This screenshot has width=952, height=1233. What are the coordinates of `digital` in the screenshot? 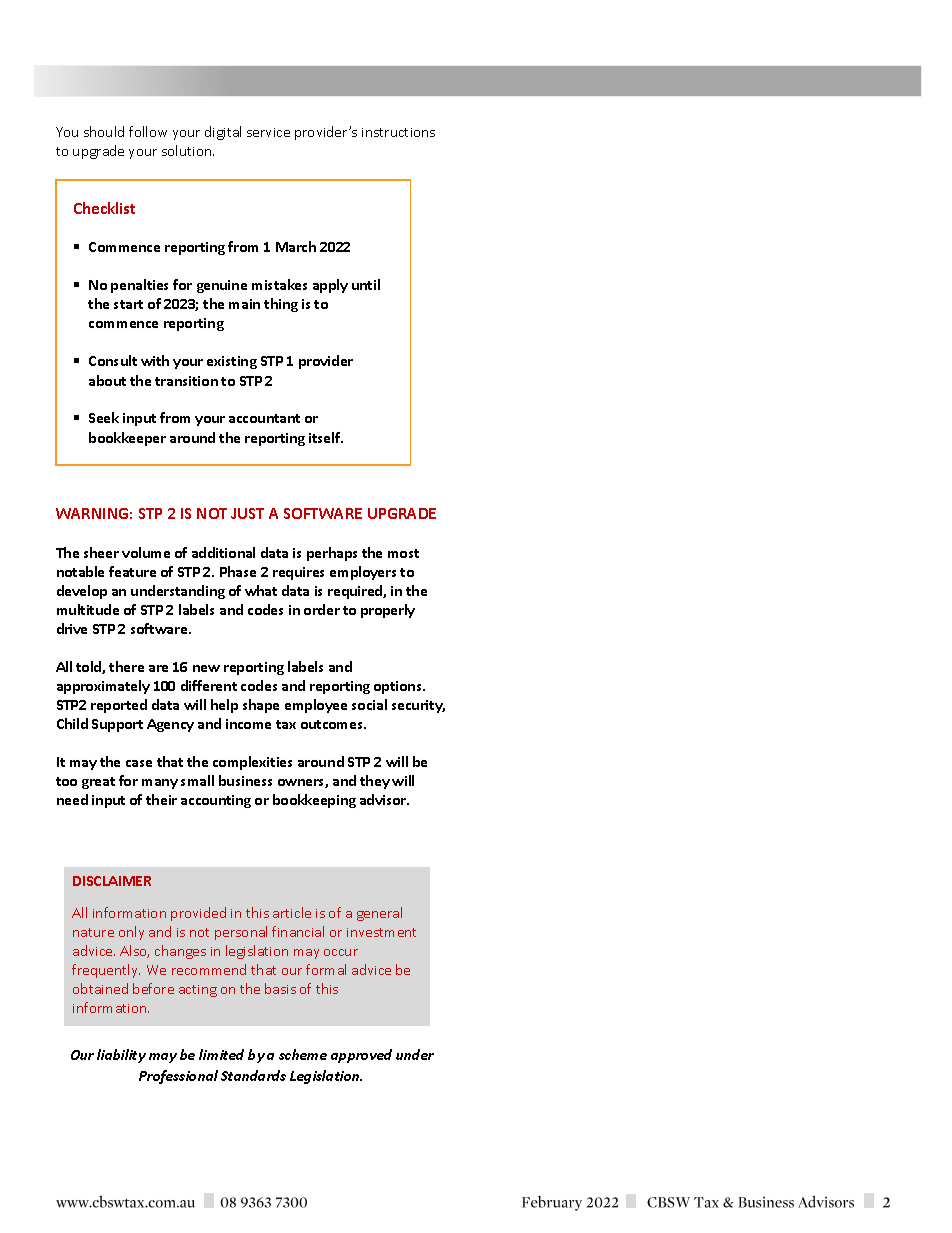 It's located at (223, 133).
